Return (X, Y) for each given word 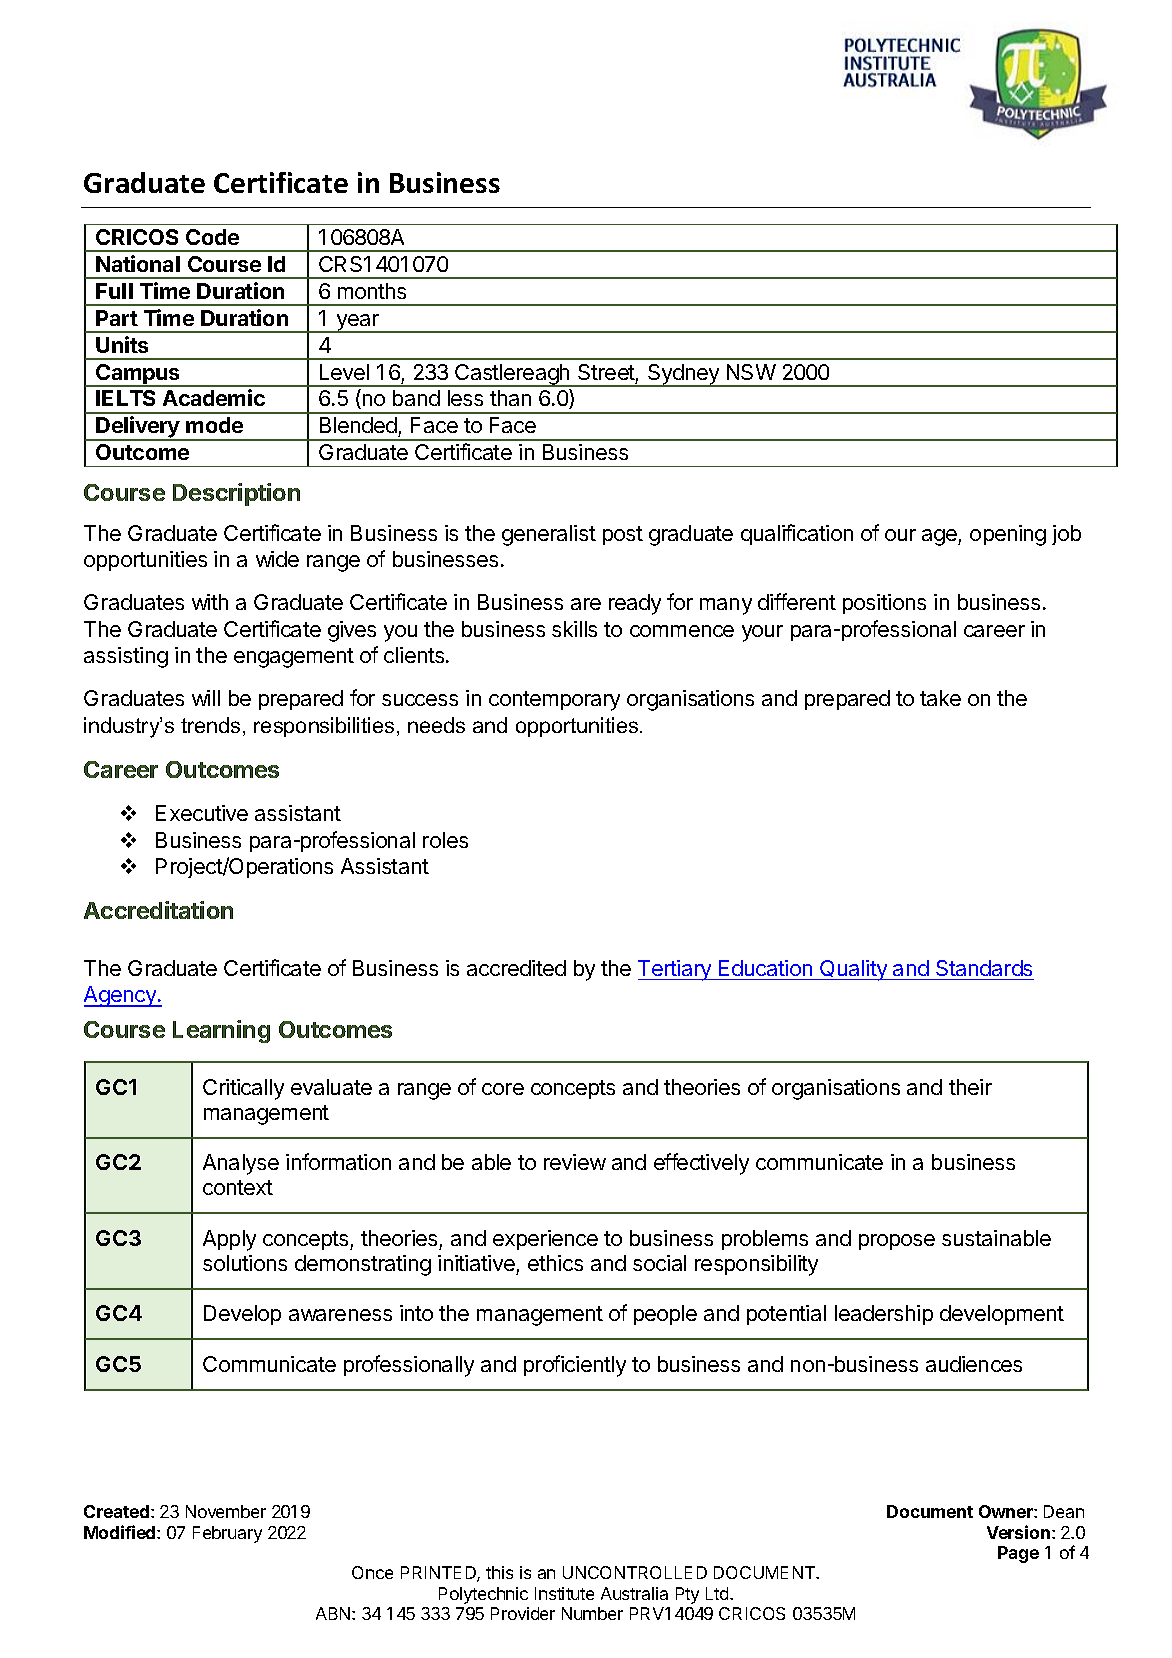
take (940, 698)
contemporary (554, 701)
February (227, 1534)
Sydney (684, 375)
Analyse (241, 1164)
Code (212, 237)
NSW (751, 372)
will (206, 698)
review (575, 1162)
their (970, 1087)
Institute (564, 1593)
